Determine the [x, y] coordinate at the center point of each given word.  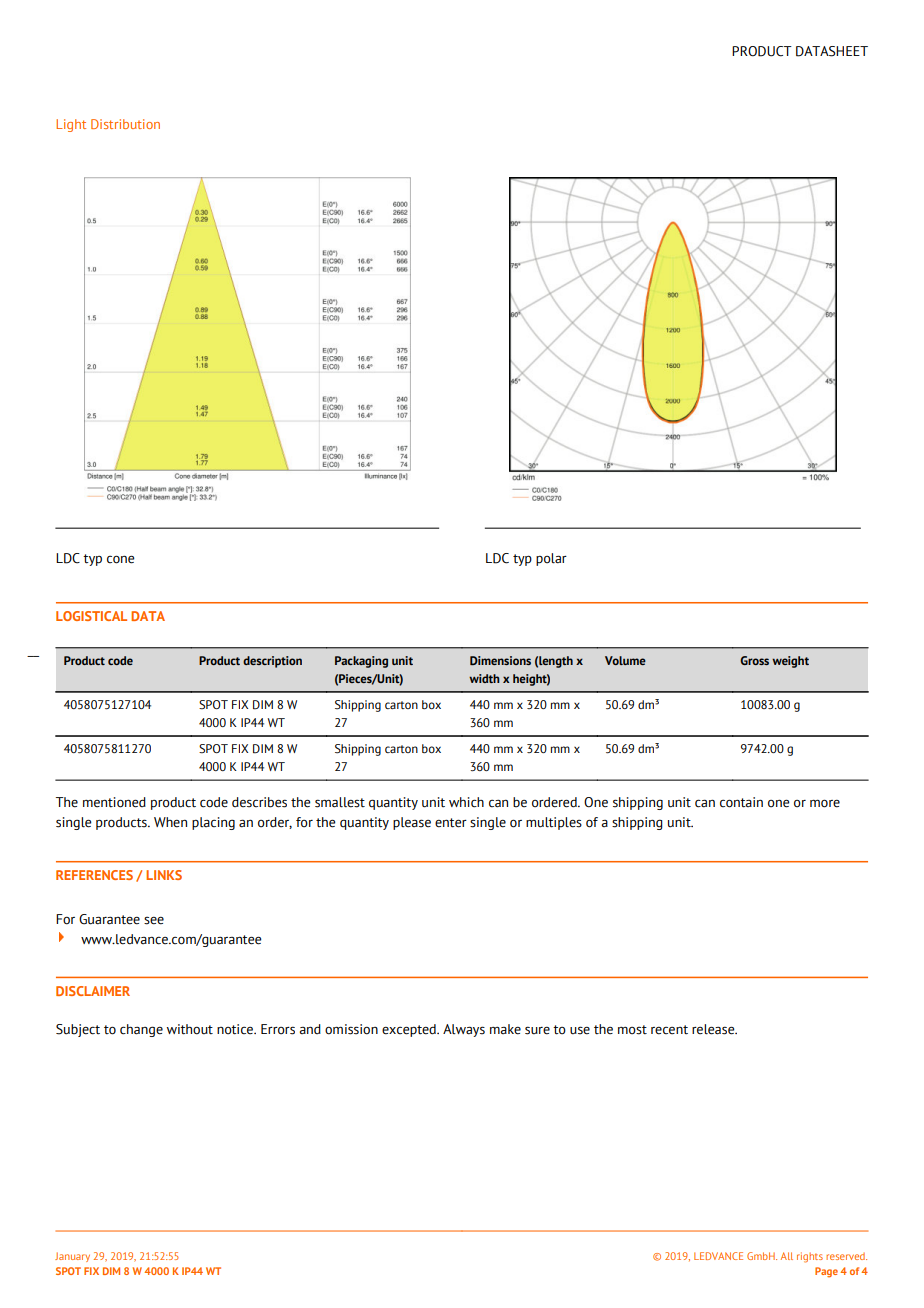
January [72, 1257]
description [272, 662]
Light [71, 125]
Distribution [125, 124]
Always [464, 1030]
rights [810, 1257]
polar [551, 559]
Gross [754, 660]
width [484, 678]
